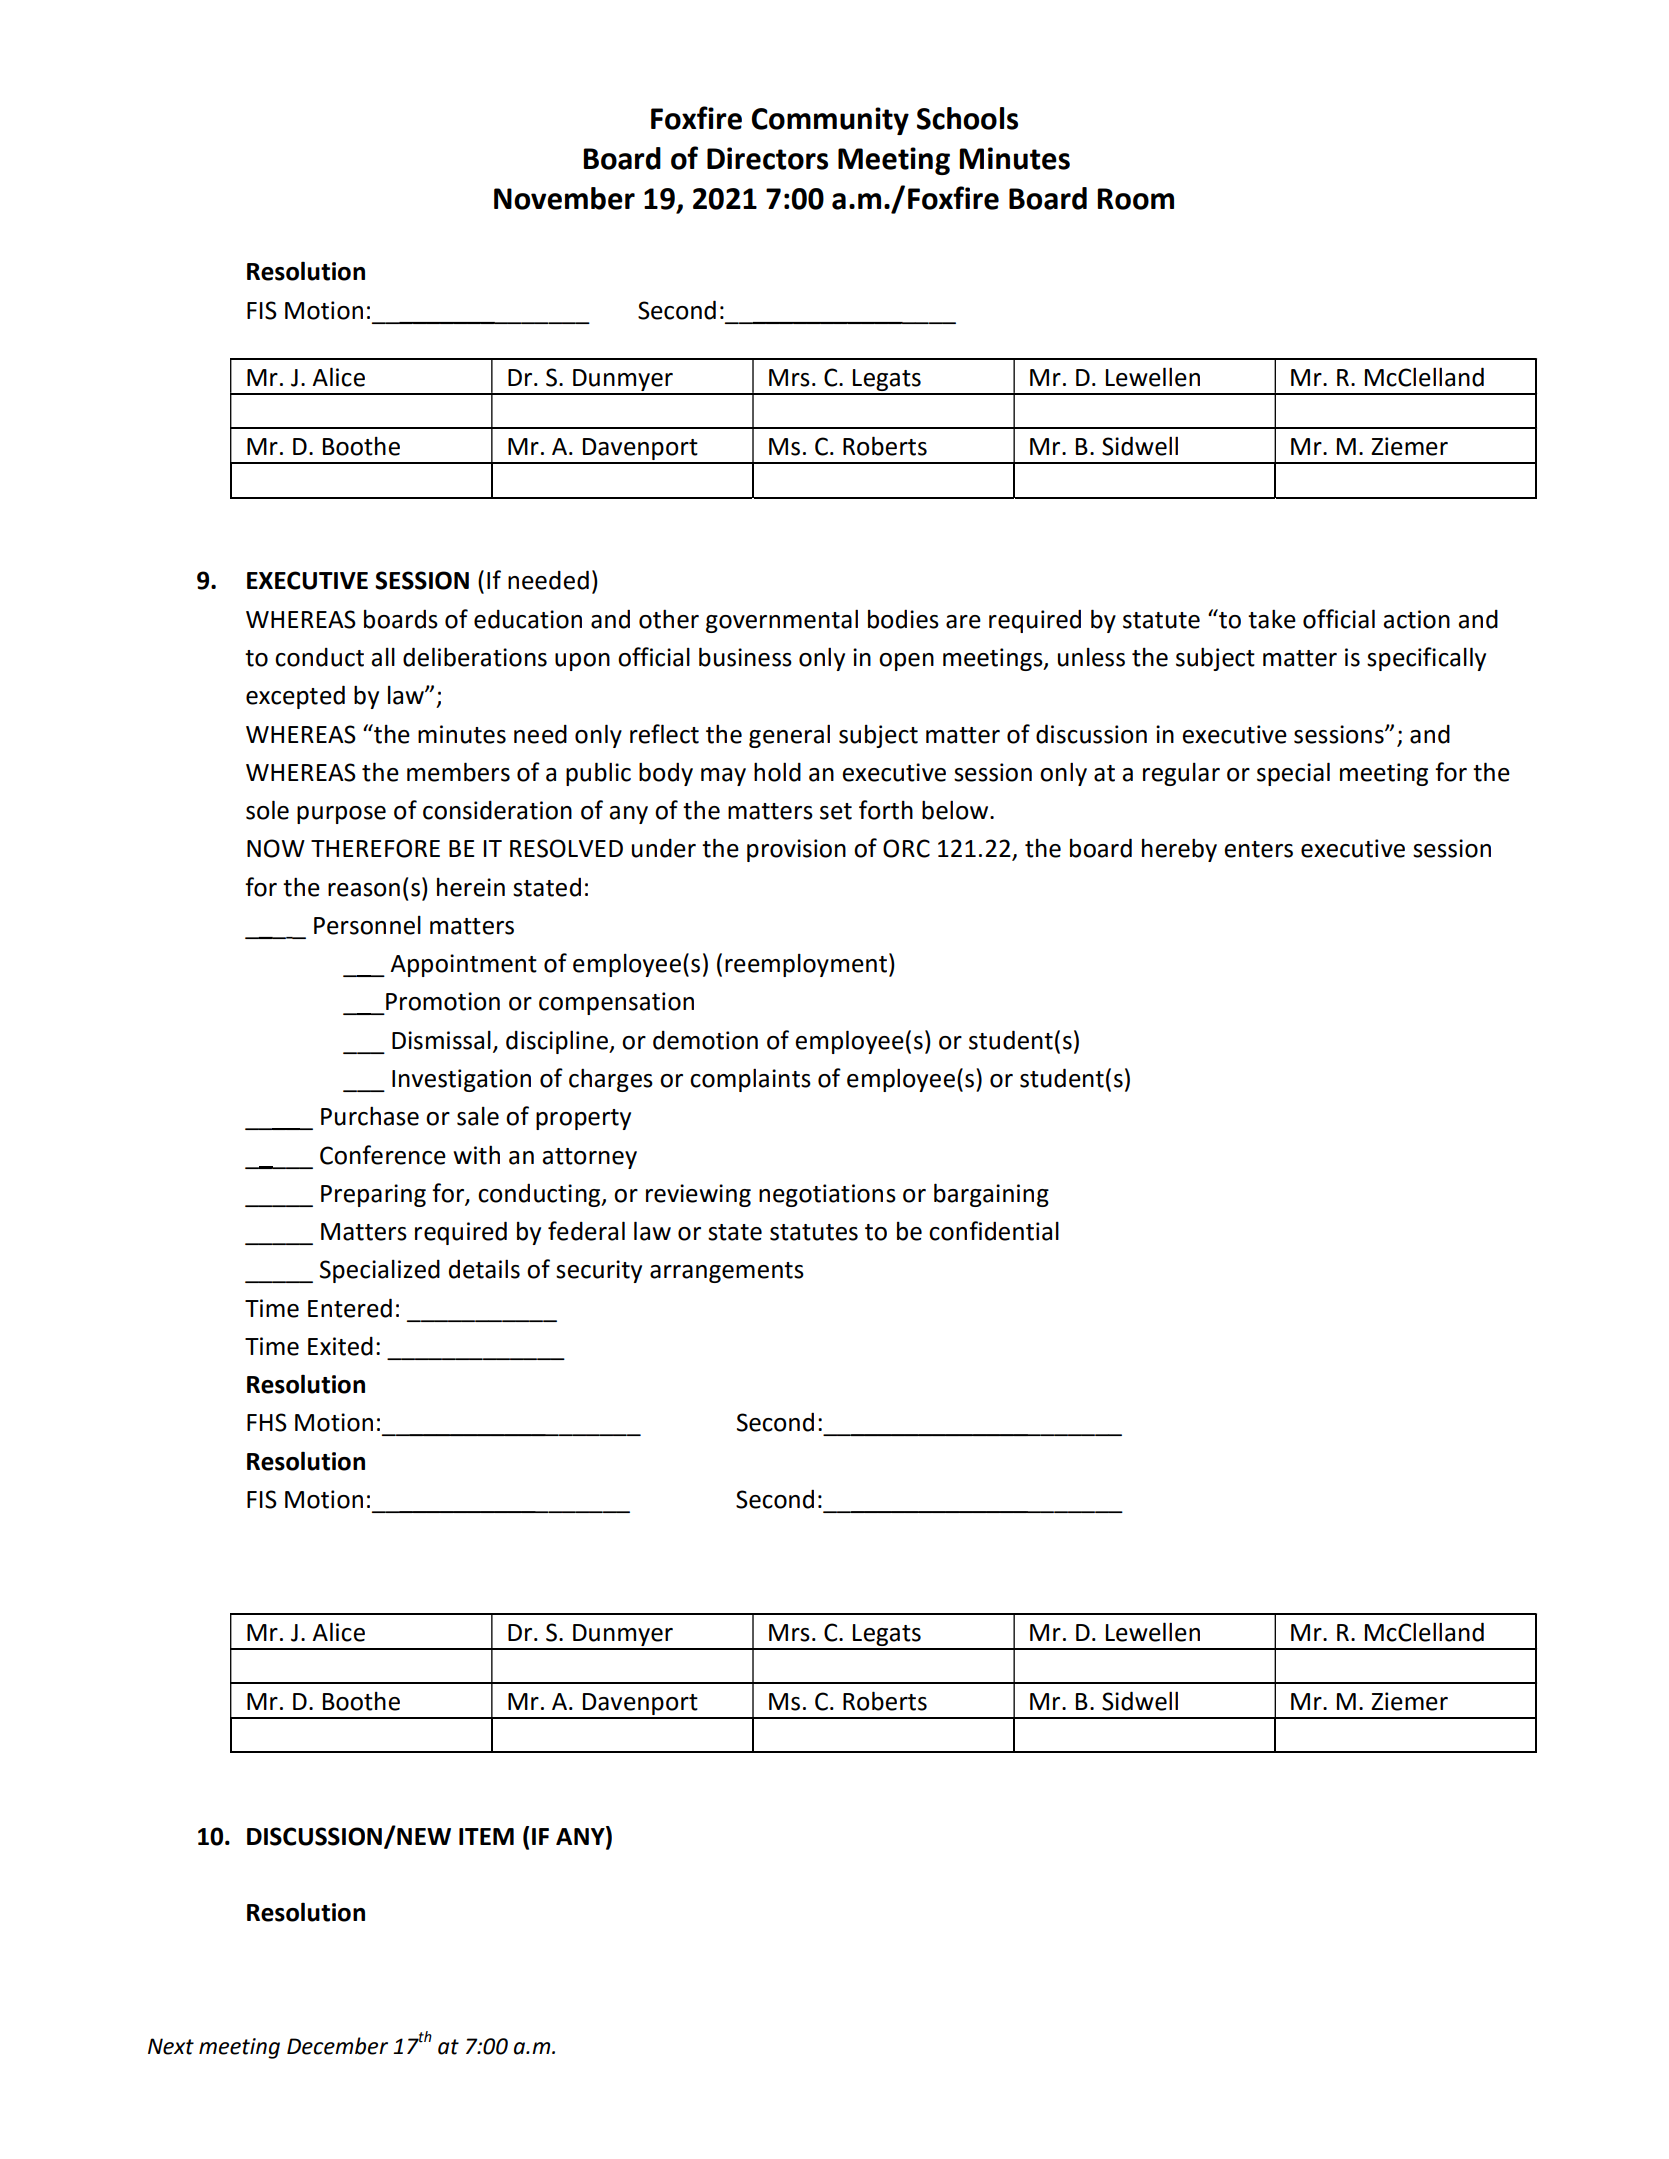 This image has height=2159, width=1669. What do you see at coordinates (337, 2046) in the image?
I see `December` at bounding box center [337, 2046].
